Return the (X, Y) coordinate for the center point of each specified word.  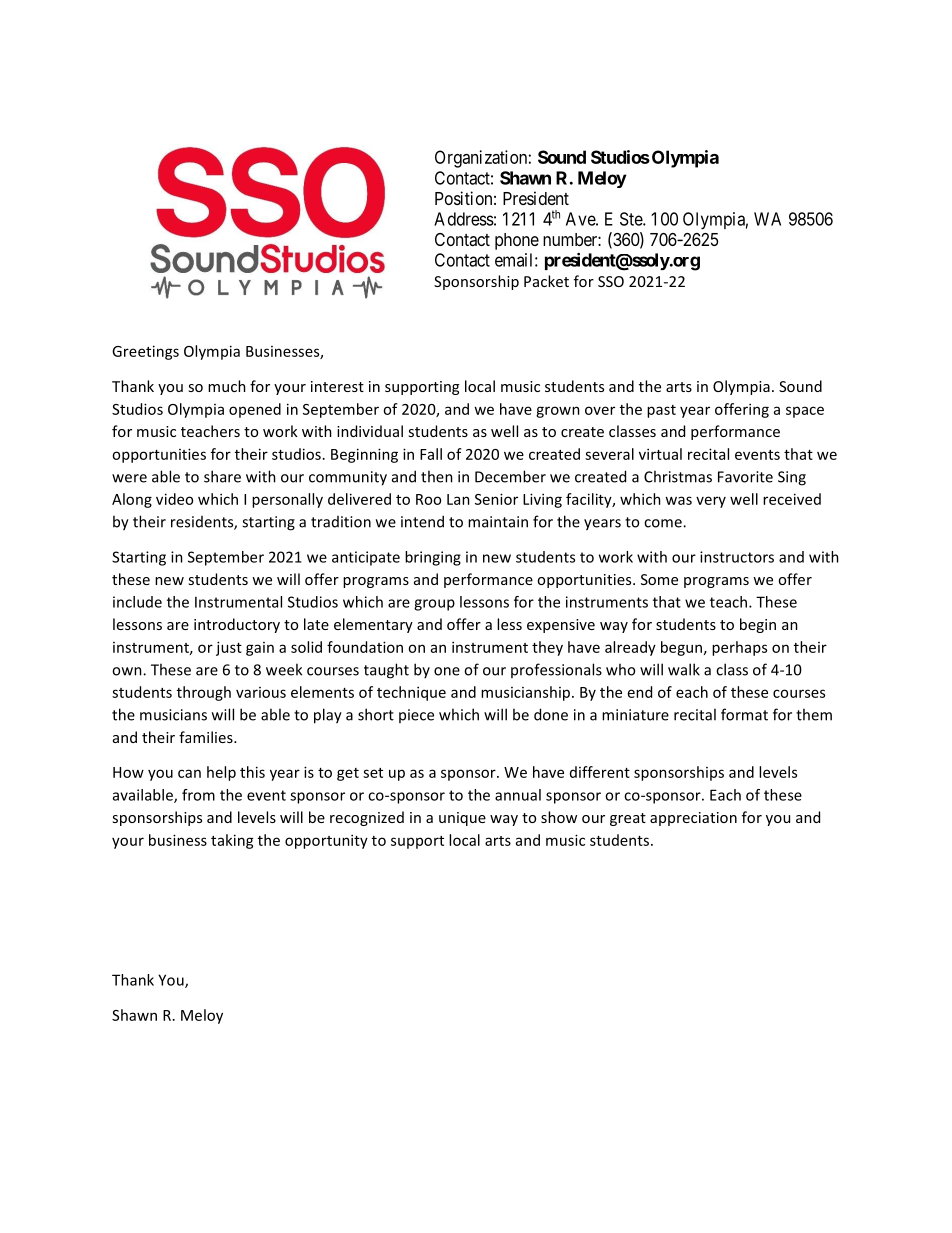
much (227, 386)
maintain (498, 522)
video (174, 499)
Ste (632, 219)
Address (464, 219)
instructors (737, 557)
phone (517, 241)
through (204, 693)
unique (462, 819)
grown (558, 412)
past (661, 411)
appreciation (693, 819)
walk (684, 669)
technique (411, 693)
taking (232, 841)
